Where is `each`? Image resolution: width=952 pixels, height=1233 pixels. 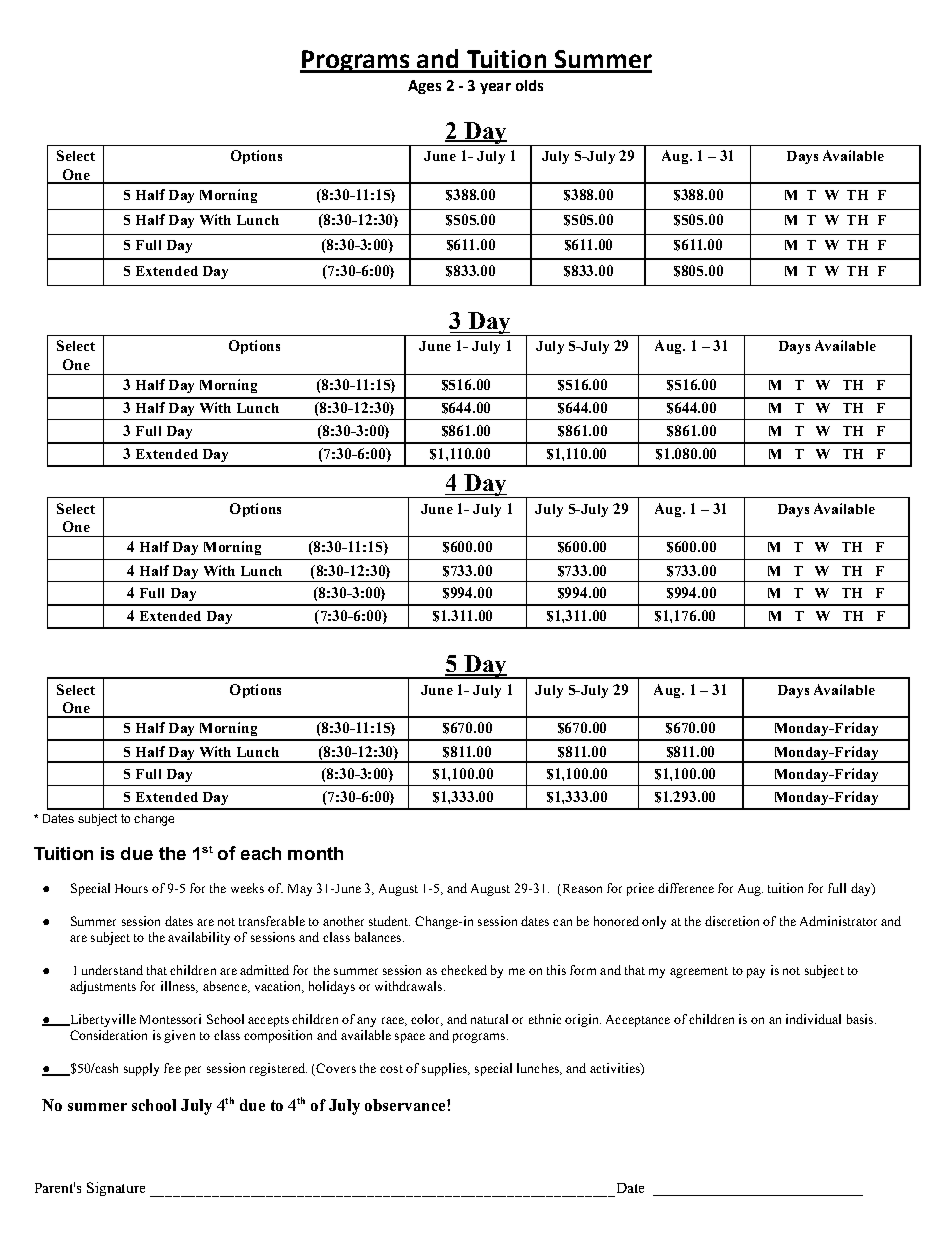
each is located at coordinates (261, 853).
